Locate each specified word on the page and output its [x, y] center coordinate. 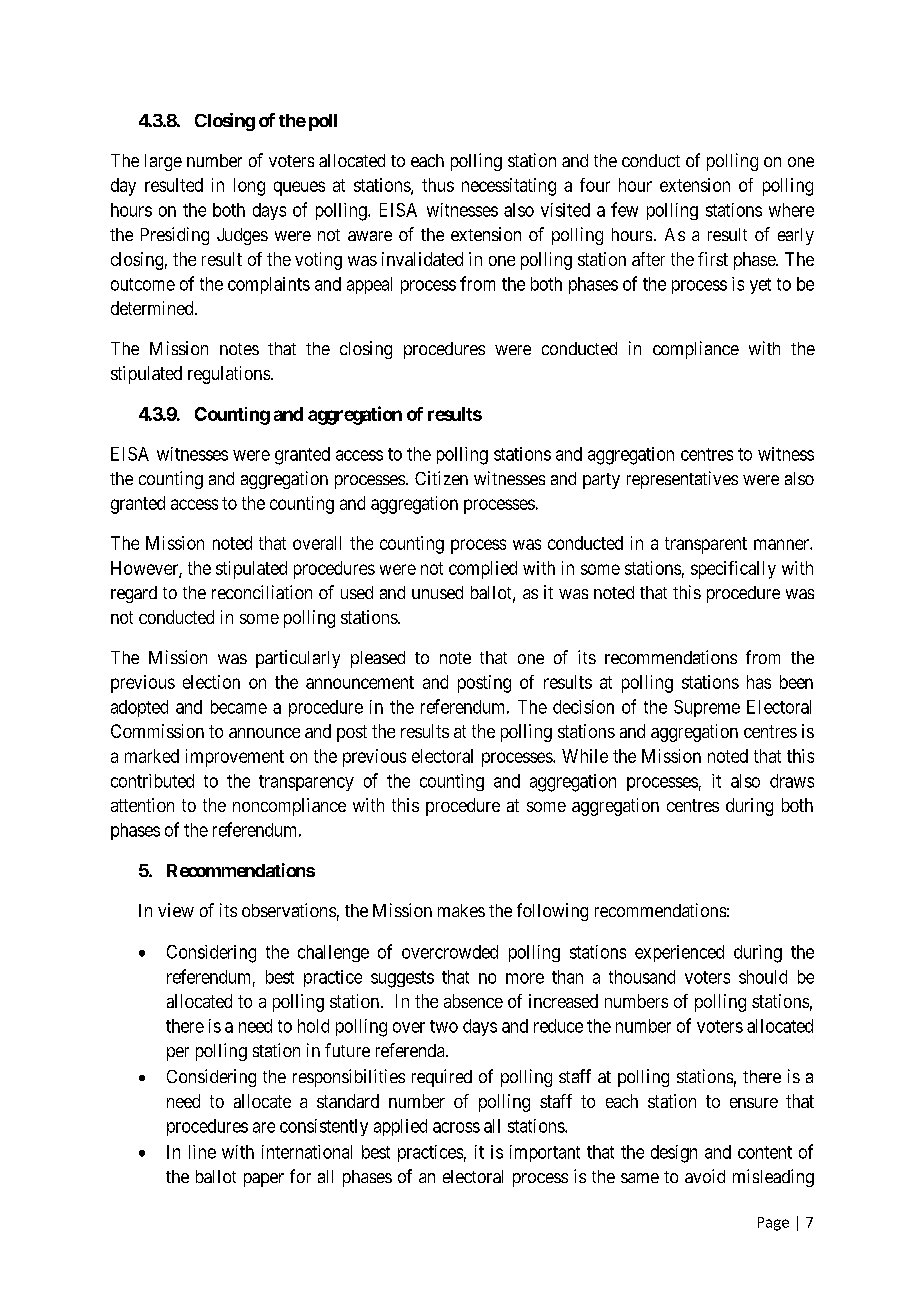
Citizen [441, 478]
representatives [682, 480]
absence [473, 1001]
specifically [733, 570]
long [249, 187]
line [202, 1152]
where [791, 210]
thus [438, 185]
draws [792, 781]
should [763, 977]
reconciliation [262, 592]
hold [313, 1026]
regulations [229, 375]
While [585, 756]
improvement [235, 758]
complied [483, 570]
